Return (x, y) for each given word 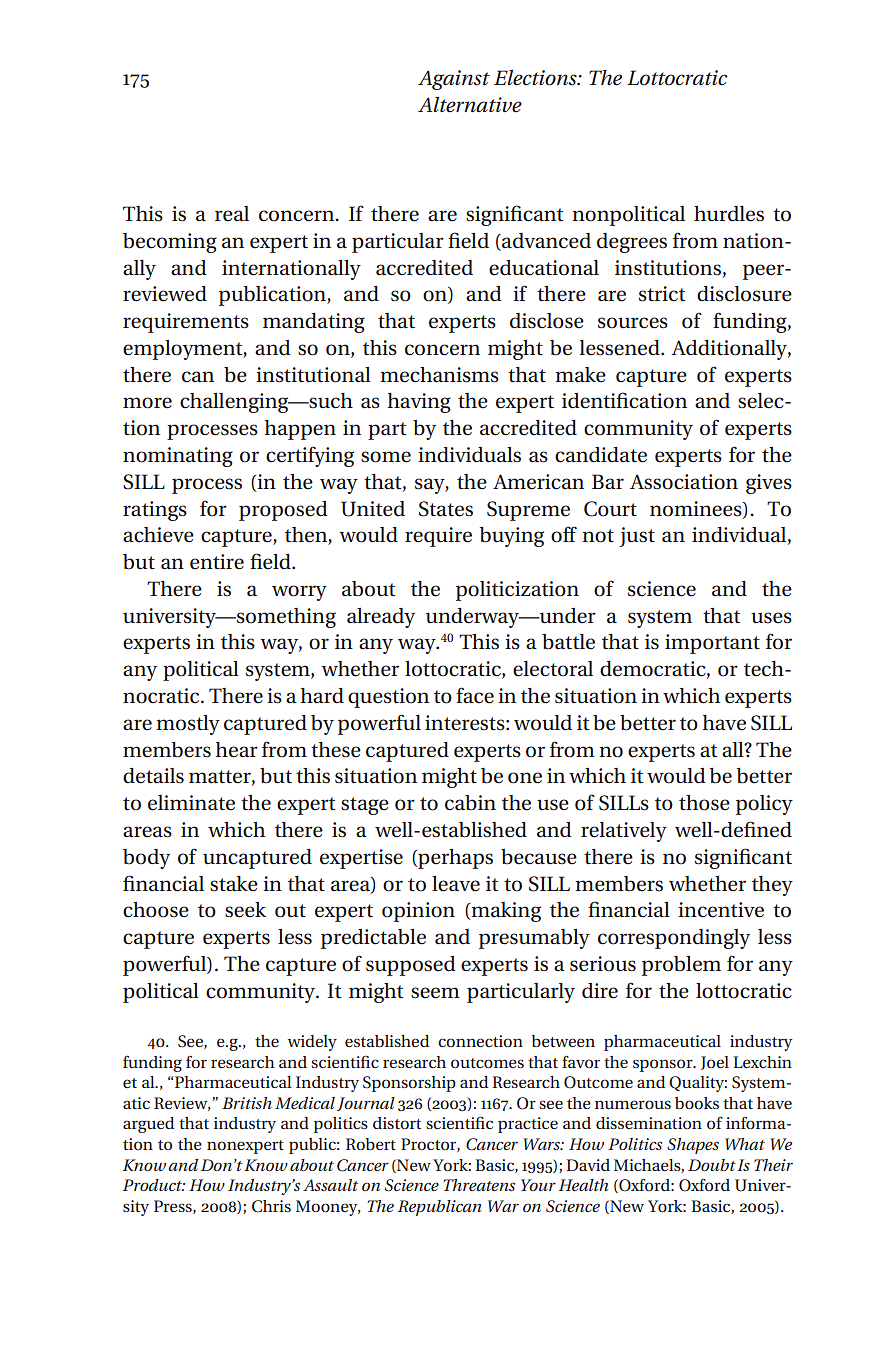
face (475, 695)
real (232, 214)
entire (217, 562)
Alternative (470, 105)
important (712, 644)
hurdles (729, 214)
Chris (271, 1206)
